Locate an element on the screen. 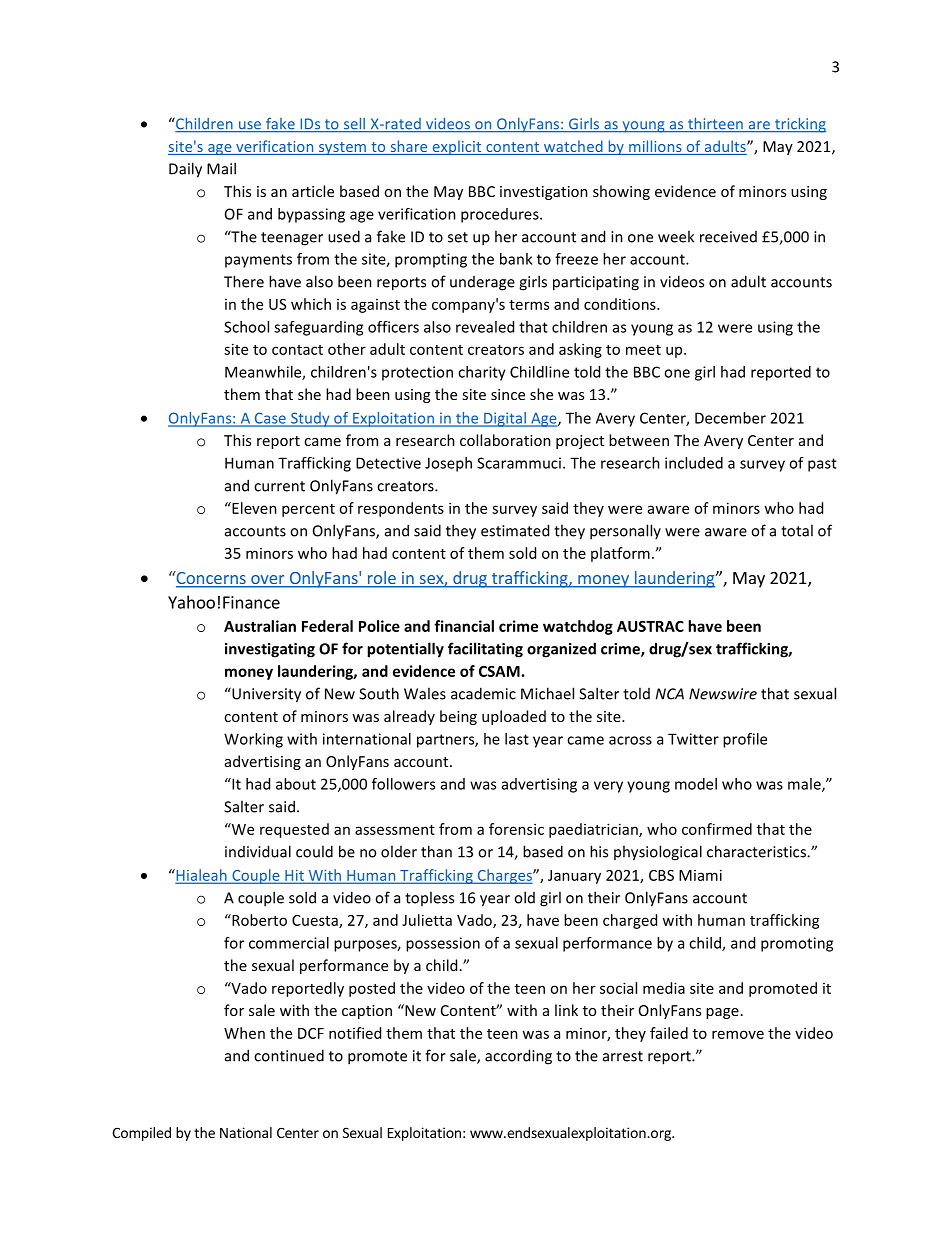 Image resolution: width=952 pixels, height=1233 pixels. Mail is located at coordinates (221, 168).
